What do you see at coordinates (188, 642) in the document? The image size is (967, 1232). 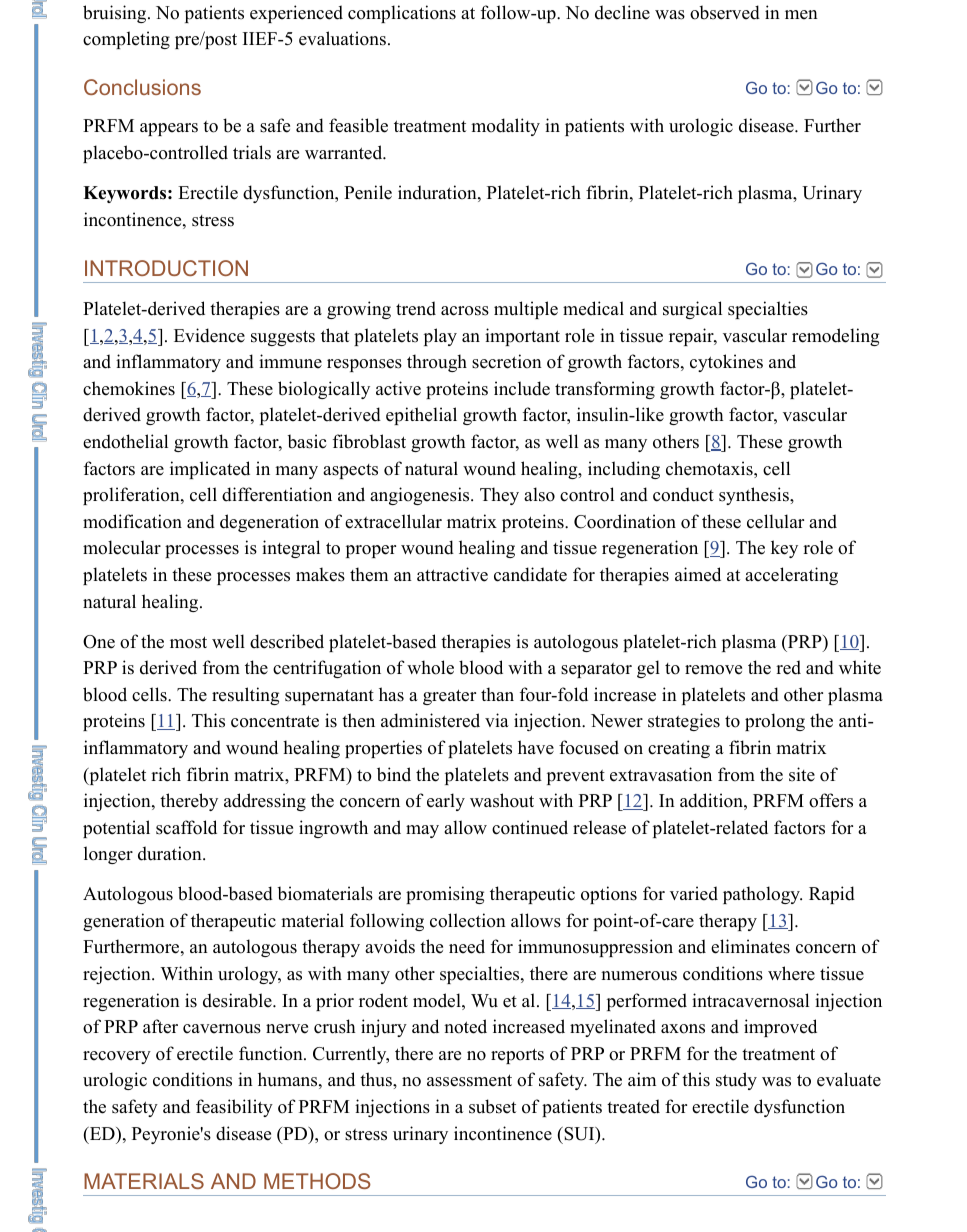 I see `most` at bounding box center [188, 642].
